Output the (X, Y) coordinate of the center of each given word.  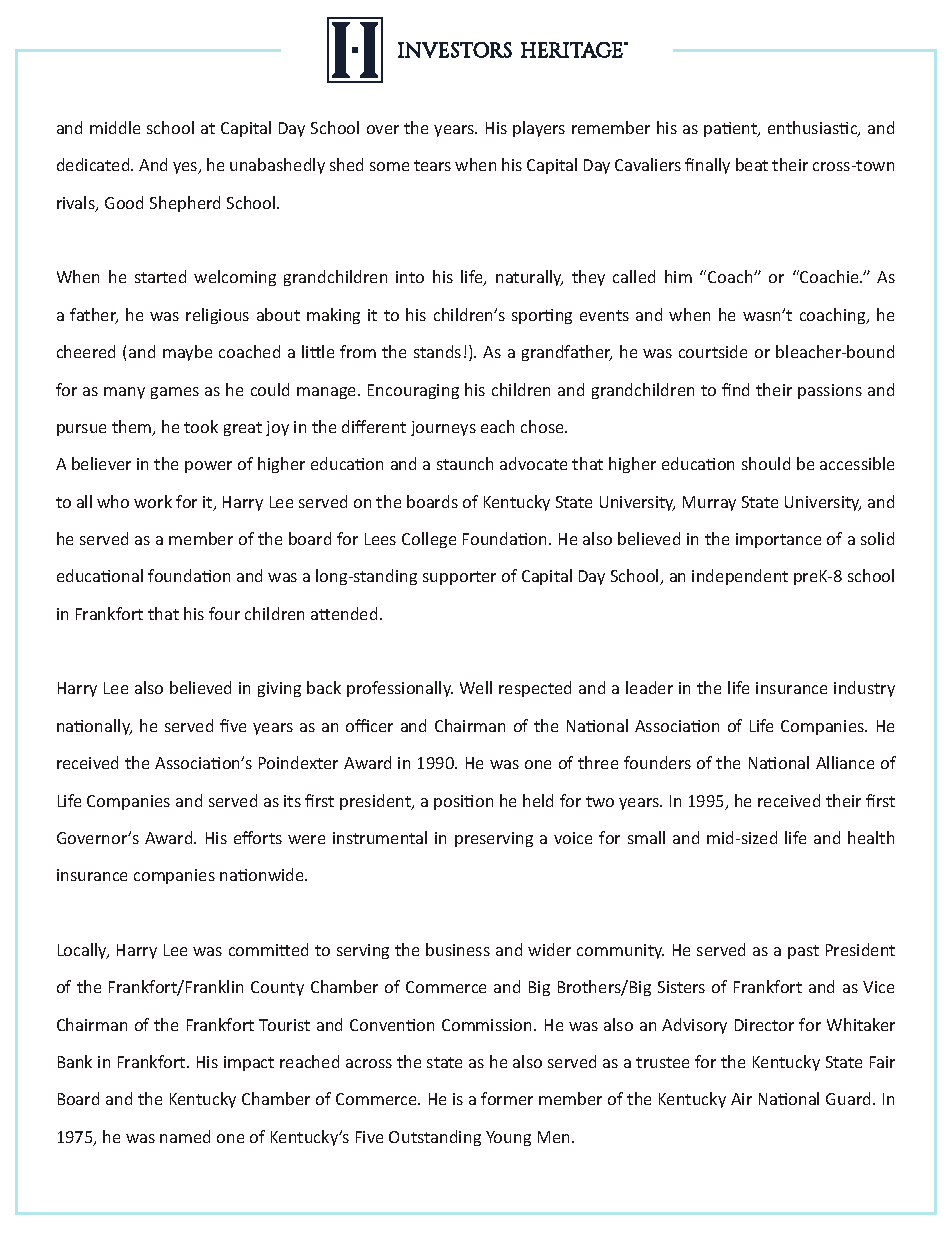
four (224, 613)
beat (752, 164)
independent (740, 577)
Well (476, 687)
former (507, 1098)
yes (186, 168)
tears (432, 165)
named (185, 1136)
